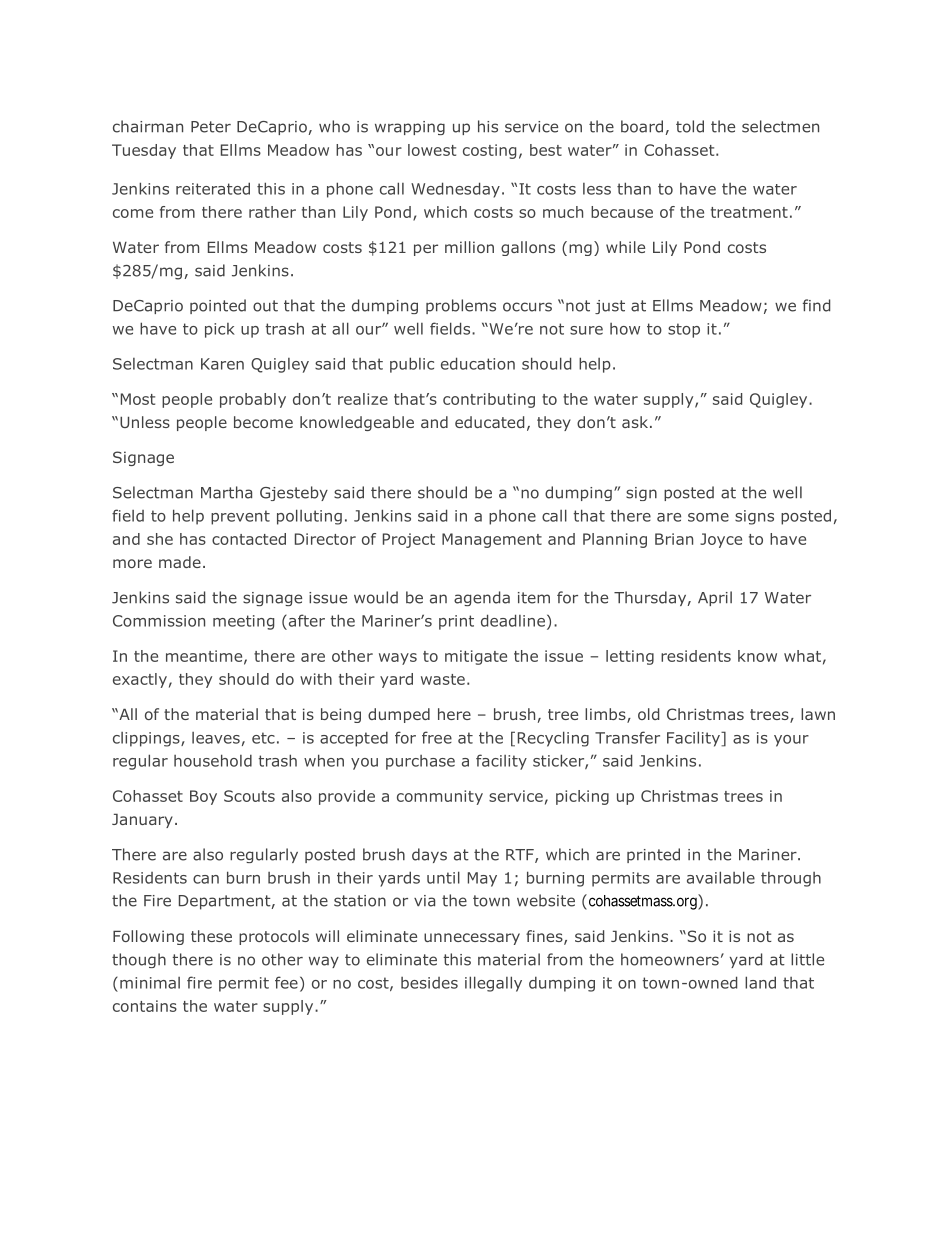 The width and height of the document is (952, 1233). Describe the element at coordinates (760, 982) in the document. I see `land` at that location.
